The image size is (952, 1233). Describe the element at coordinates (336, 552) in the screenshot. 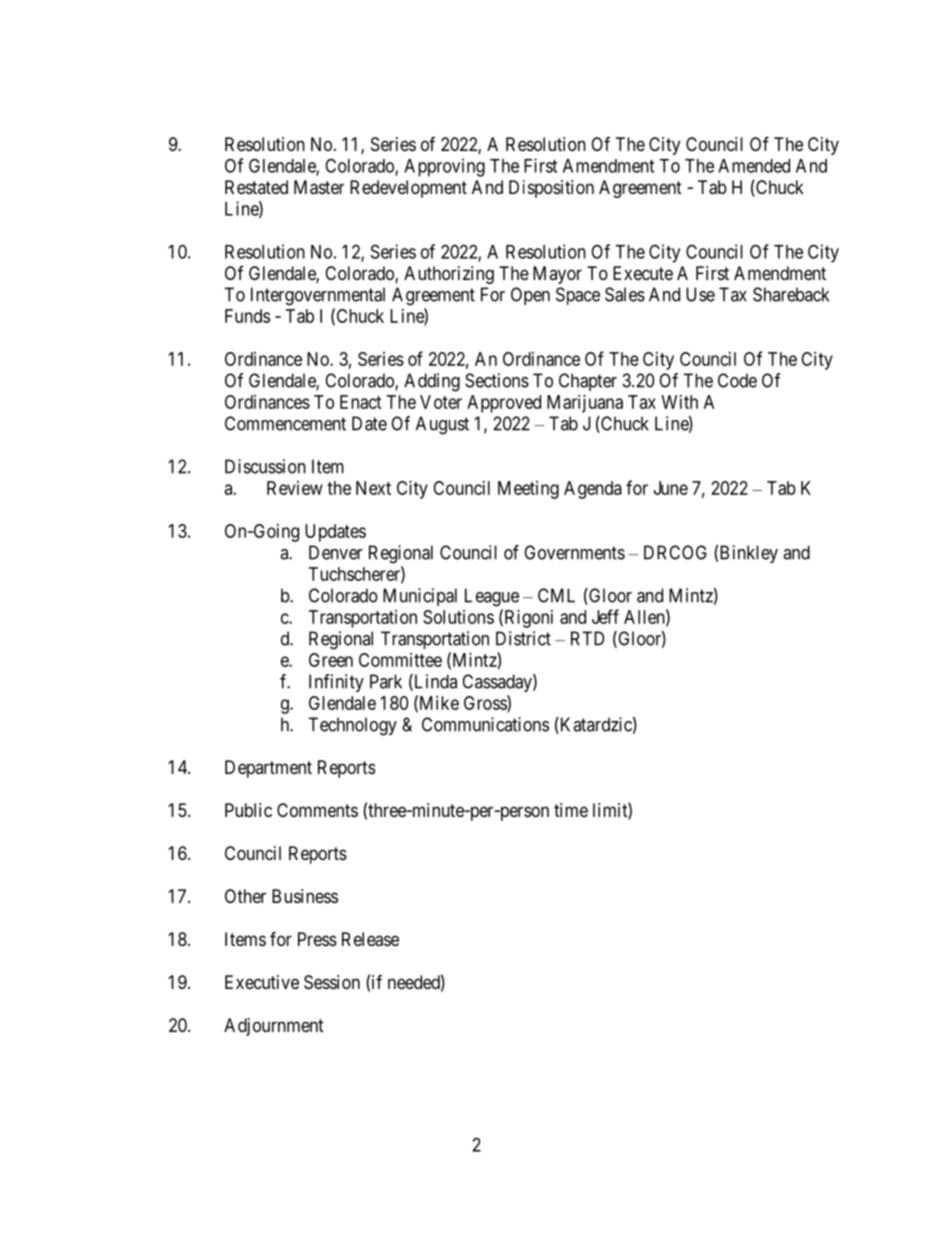

I see `Denver` at that location.
